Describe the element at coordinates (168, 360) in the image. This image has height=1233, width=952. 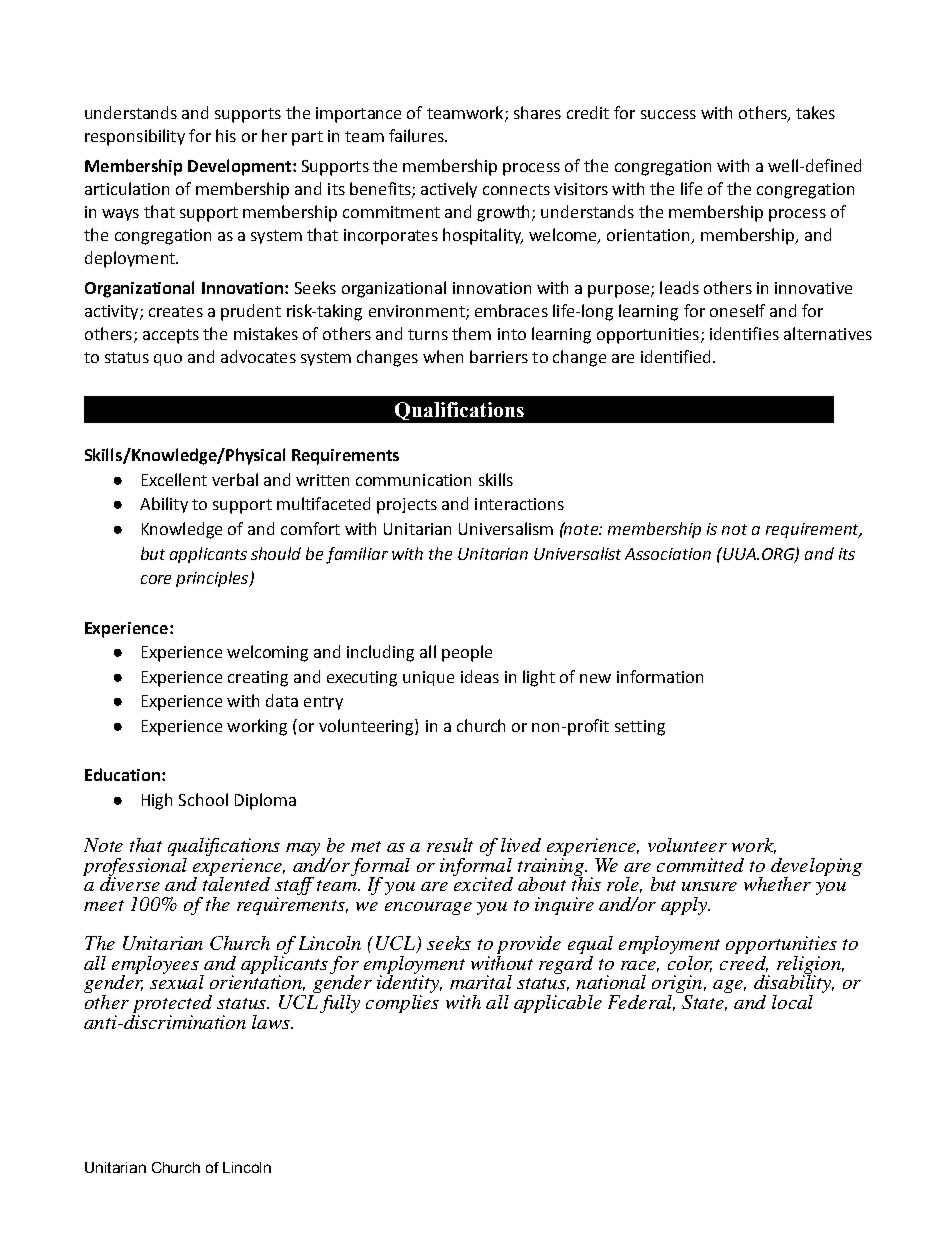
I see `quo` at that location.
